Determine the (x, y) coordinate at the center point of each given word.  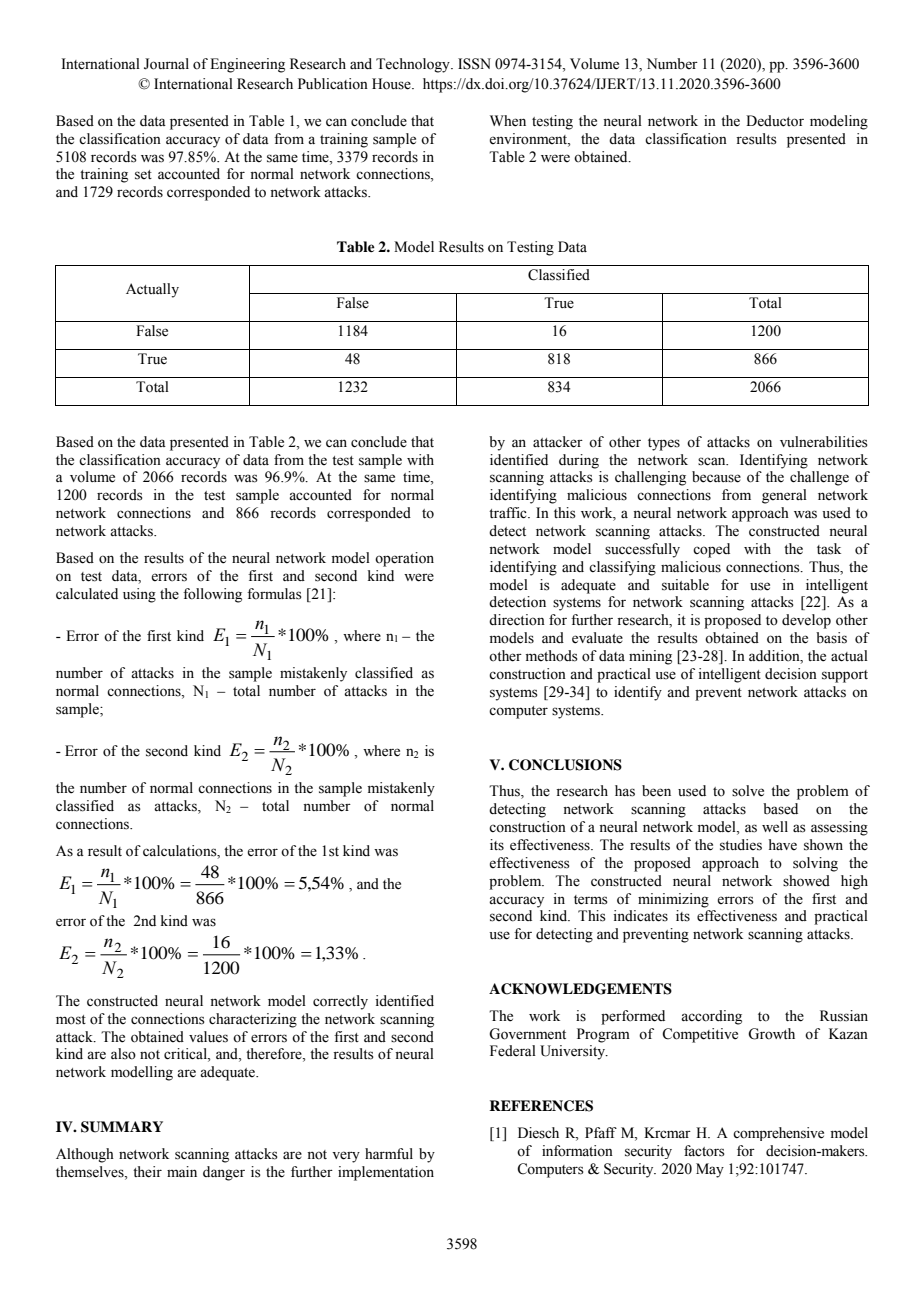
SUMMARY (122, 1127)
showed (806, 881)
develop (806, 621)
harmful (389, 1153)
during (579, 461)
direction (517, 620)
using (139, 595)
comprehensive (778, 1134)
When (508, 121)
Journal (166, 64)
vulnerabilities (824, 442)
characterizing (253, 1020)
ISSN (474, 64)
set (143, 175)
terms (591, 900)
